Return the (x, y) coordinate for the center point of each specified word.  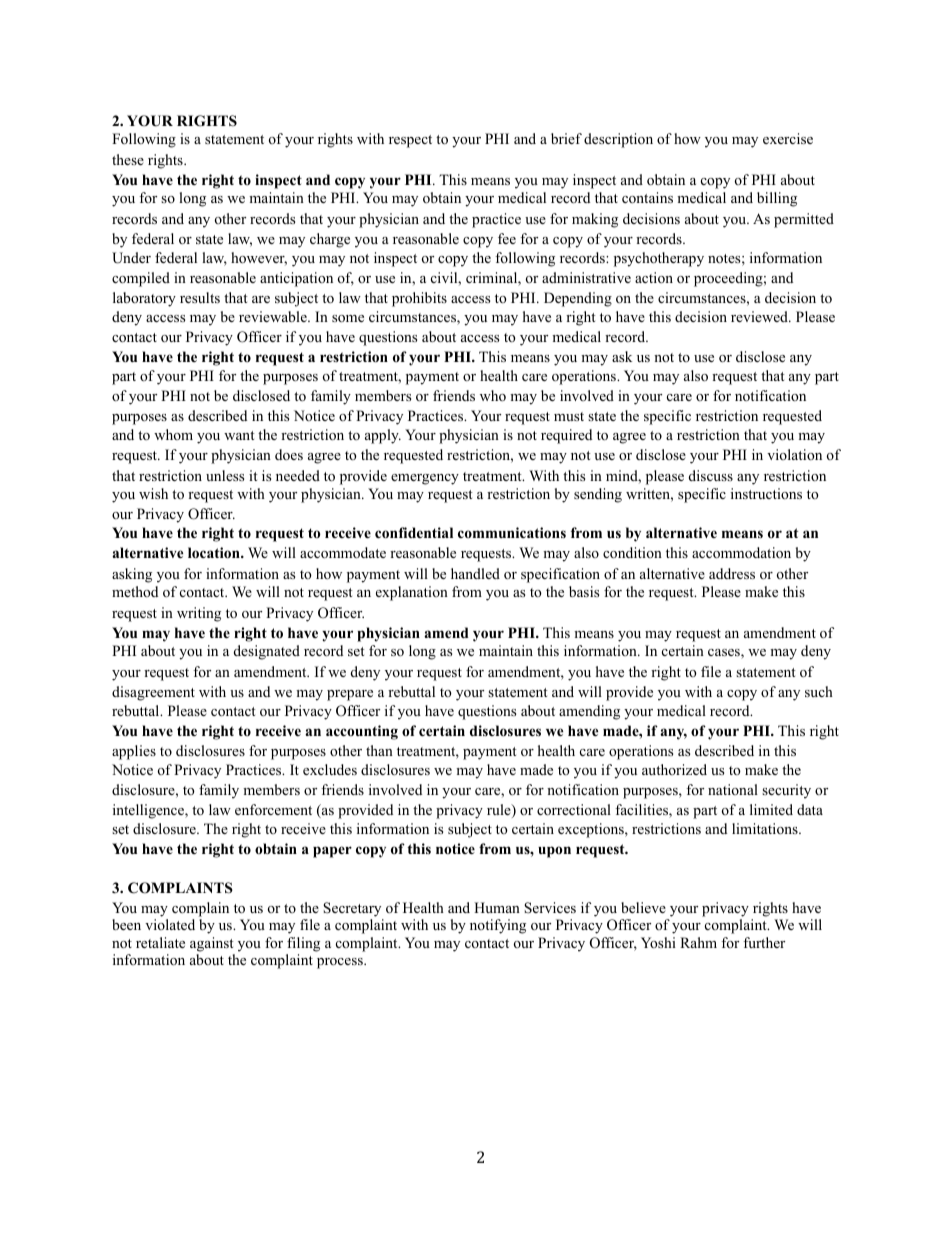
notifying (498, 926)
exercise (788, 138)
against (212, 944)
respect (410, 141)
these (128, 159)
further (764, 942)
